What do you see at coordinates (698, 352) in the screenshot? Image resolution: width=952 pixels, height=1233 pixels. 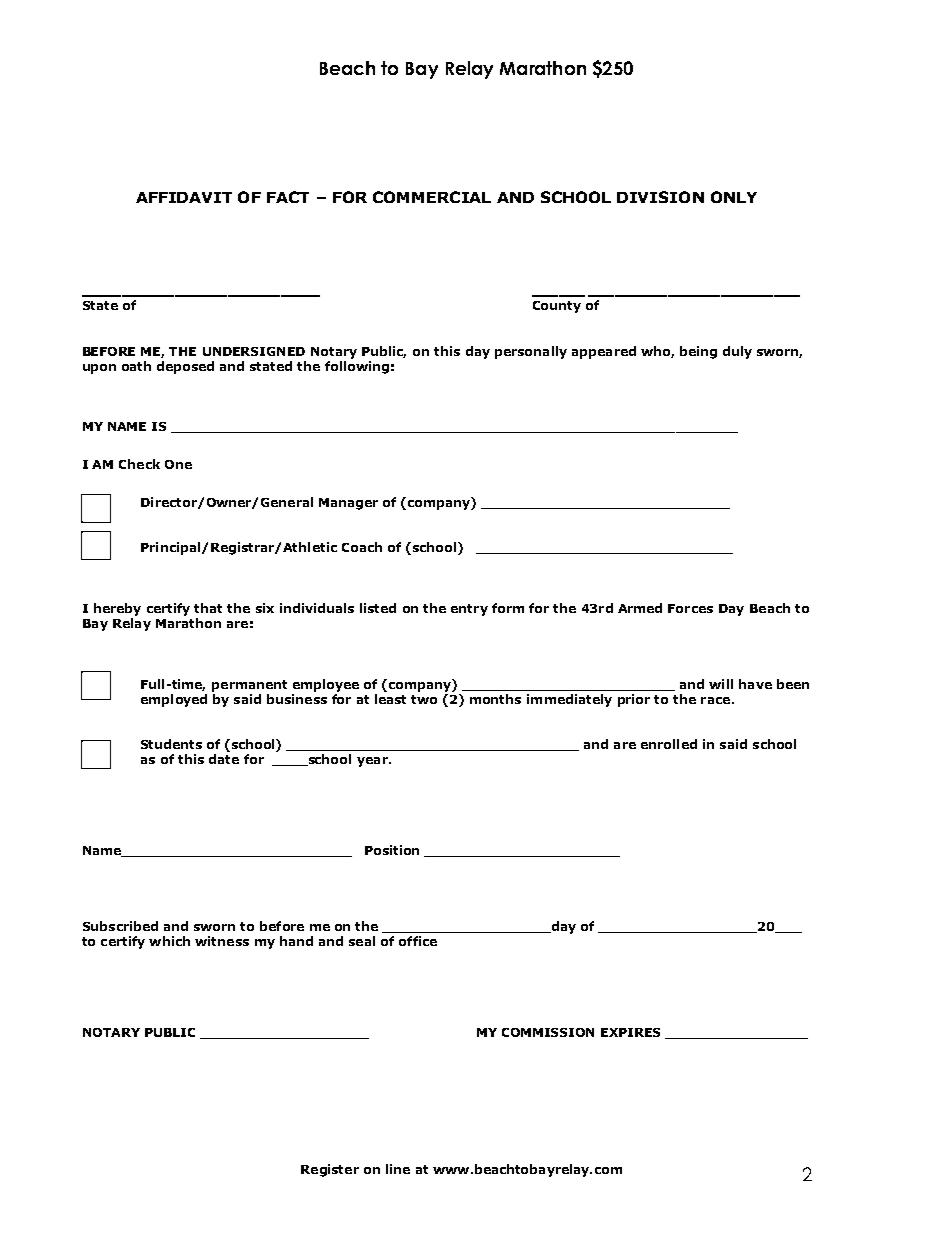 I see `being` at bounding box center [698, 352].
